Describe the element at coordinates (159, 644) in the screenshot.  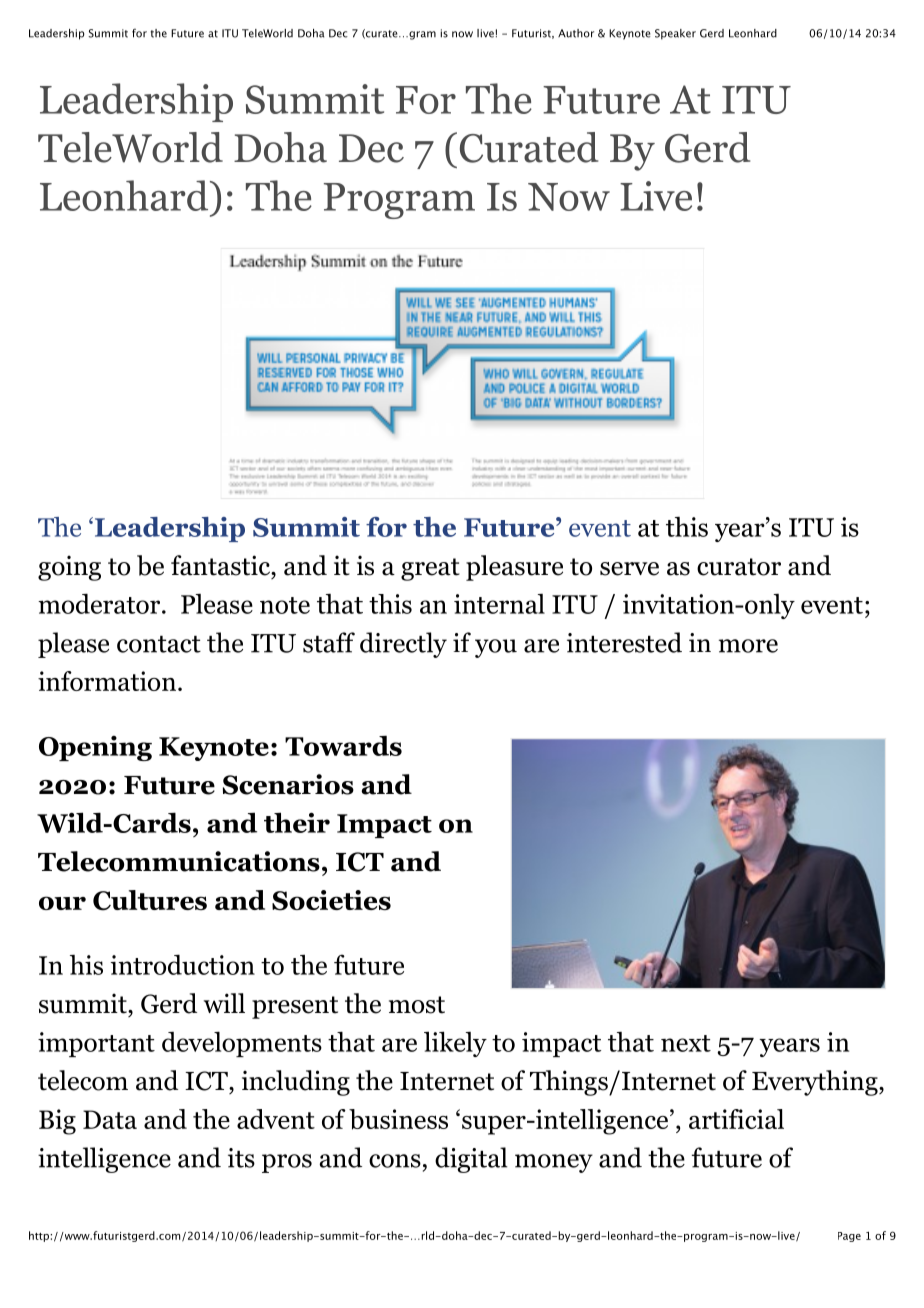
I see `contact` at that location.
